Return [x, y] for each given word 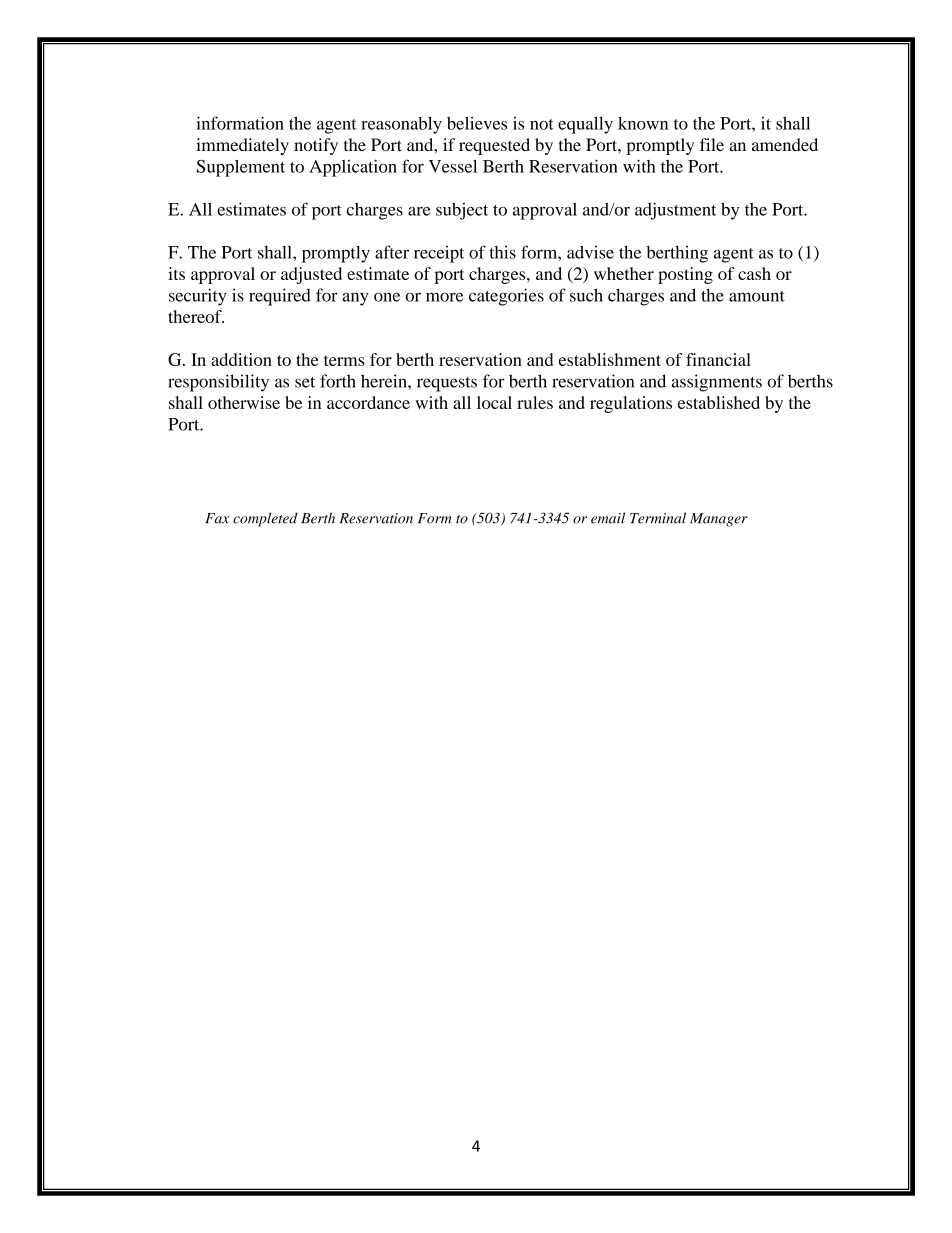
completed [265, 519]
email [608, 518]
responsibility [218, 383]
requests [447, 384]
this [502, 252]
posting [685, 275]
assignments [717, 383]
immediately [242, 146]
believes [477, 123]
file [712, 144]
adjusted [311, 275]
